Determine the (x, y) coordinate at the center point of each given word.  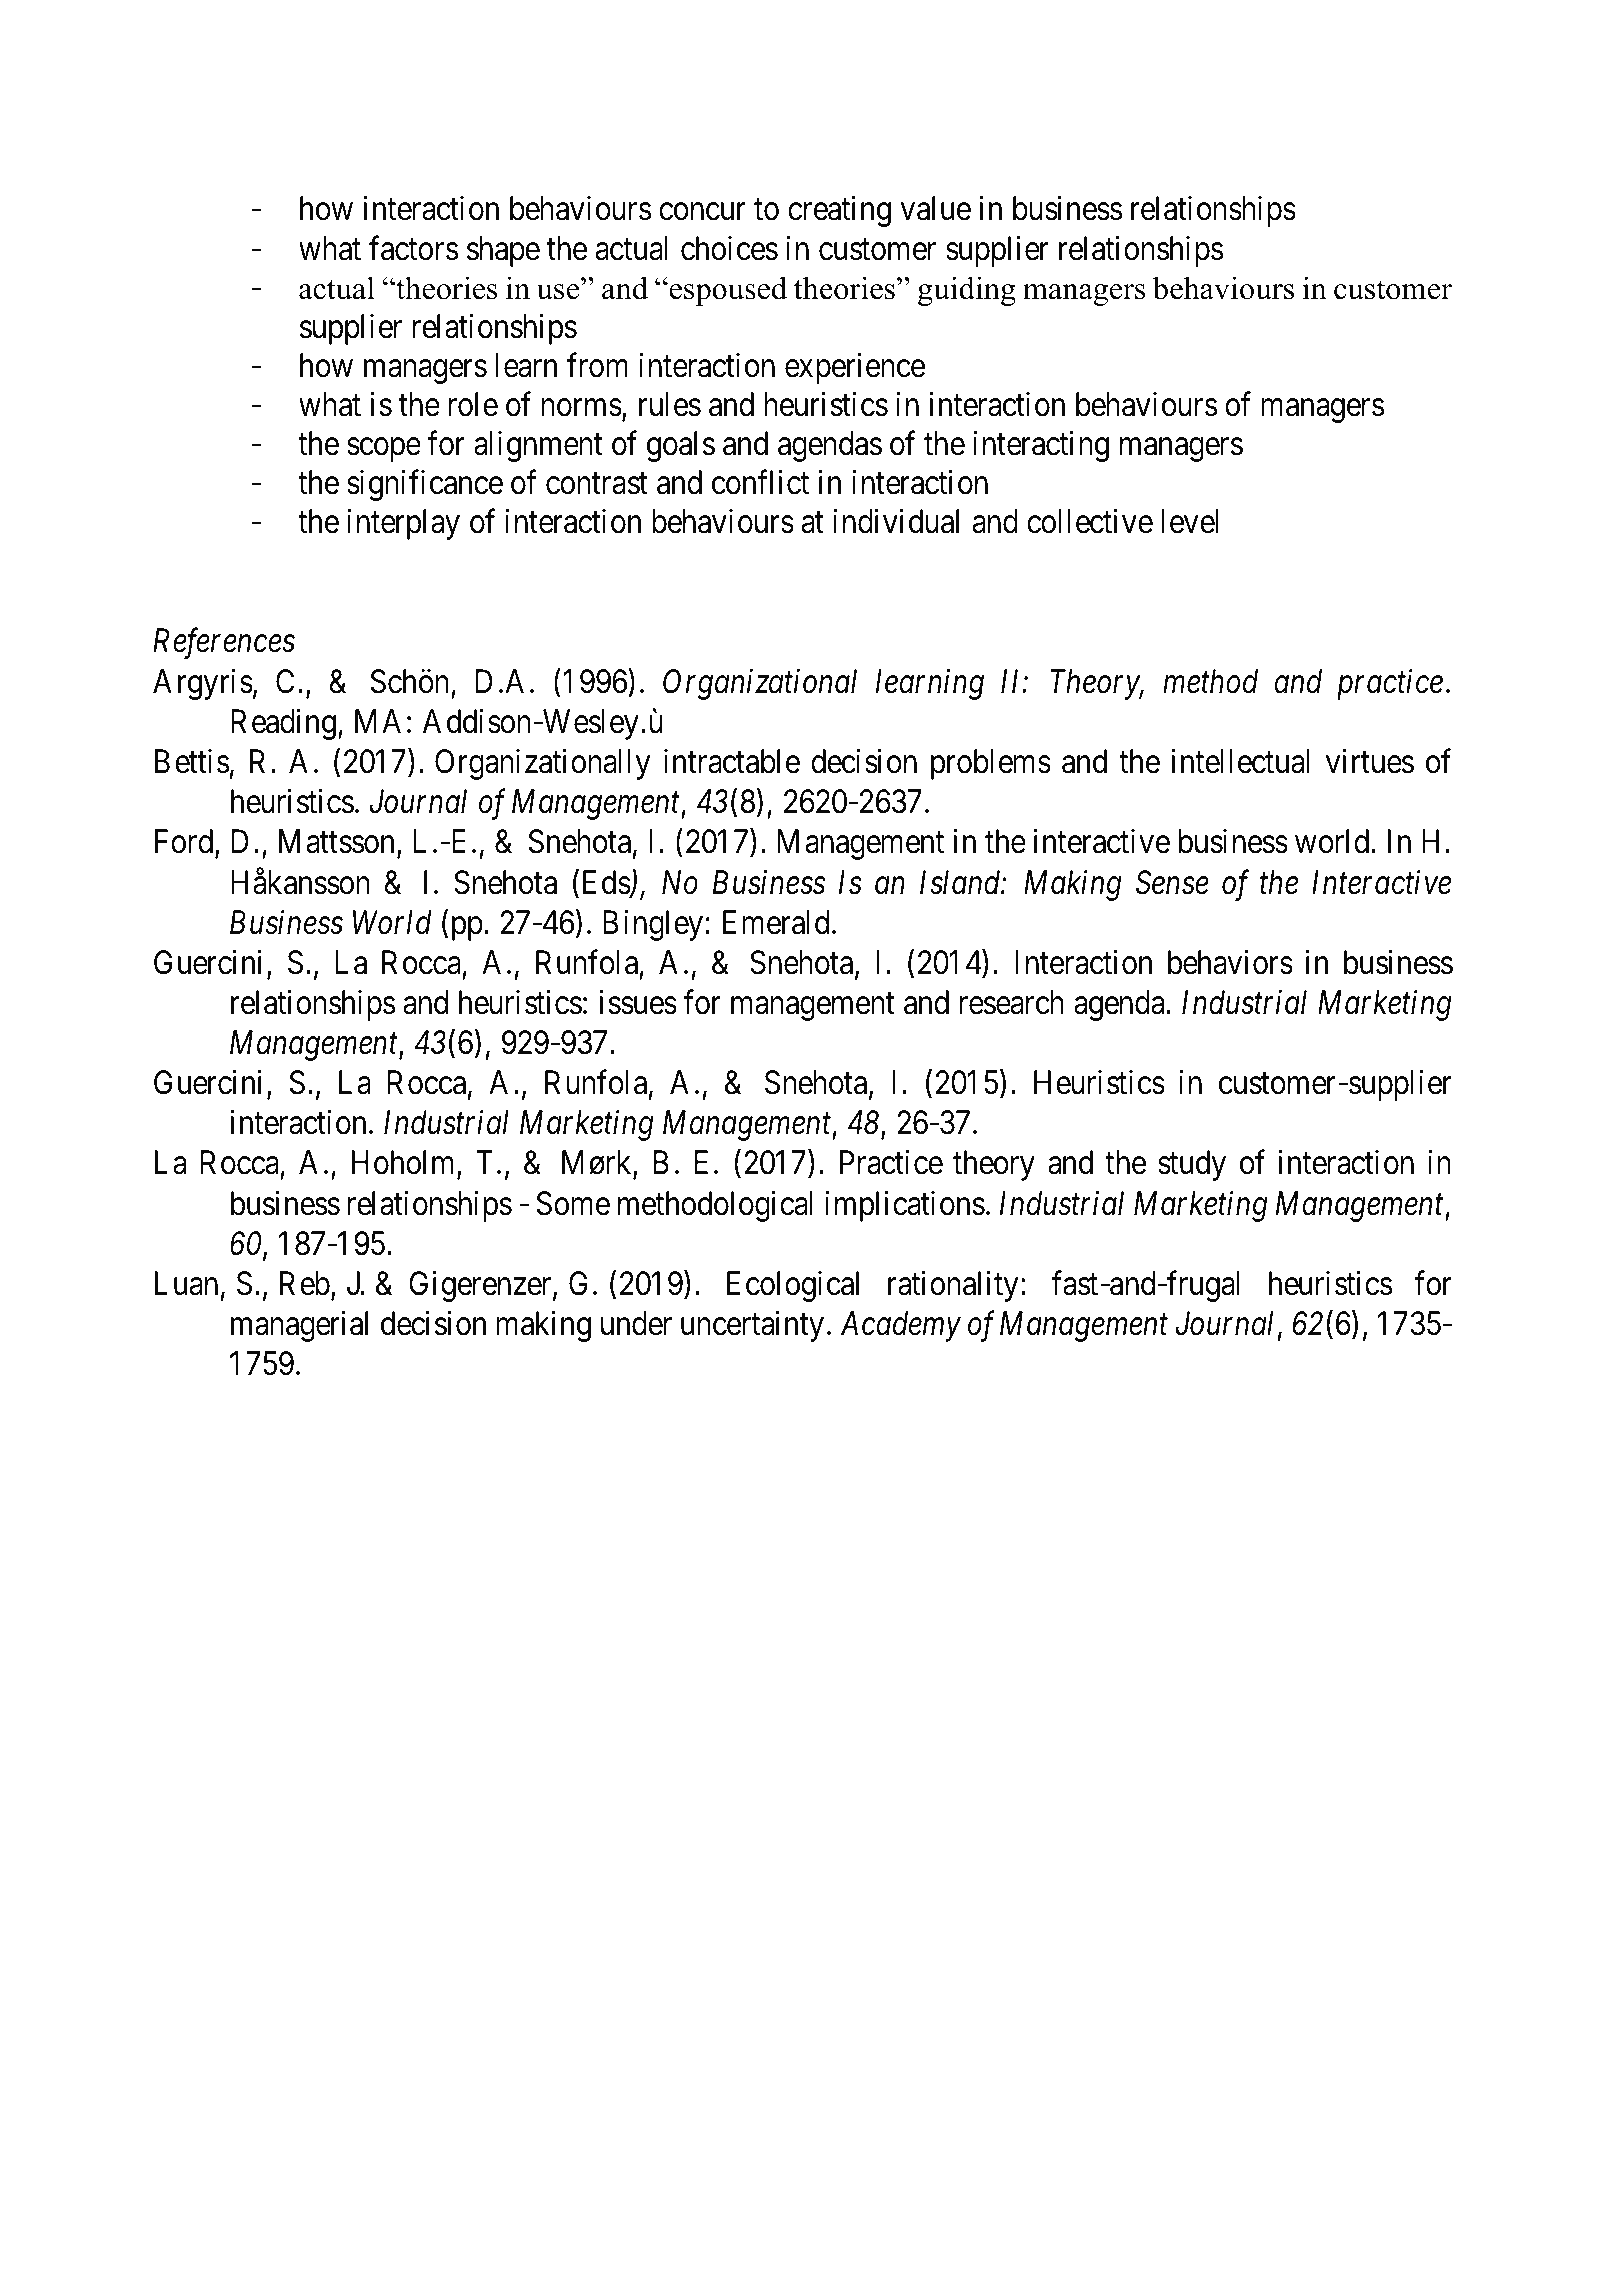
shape (503, 251)
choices (729, 248)
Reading (283, 724)
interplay (403, 524)
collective (1090, 521)
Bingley (653, 925)
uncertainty (752, 1326)
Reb (305, 1283)
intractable (732, 761)
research (1011, 1002)
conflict (760, 482)
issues (638, 1002)
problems (991, 764)
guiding (967, 291)
